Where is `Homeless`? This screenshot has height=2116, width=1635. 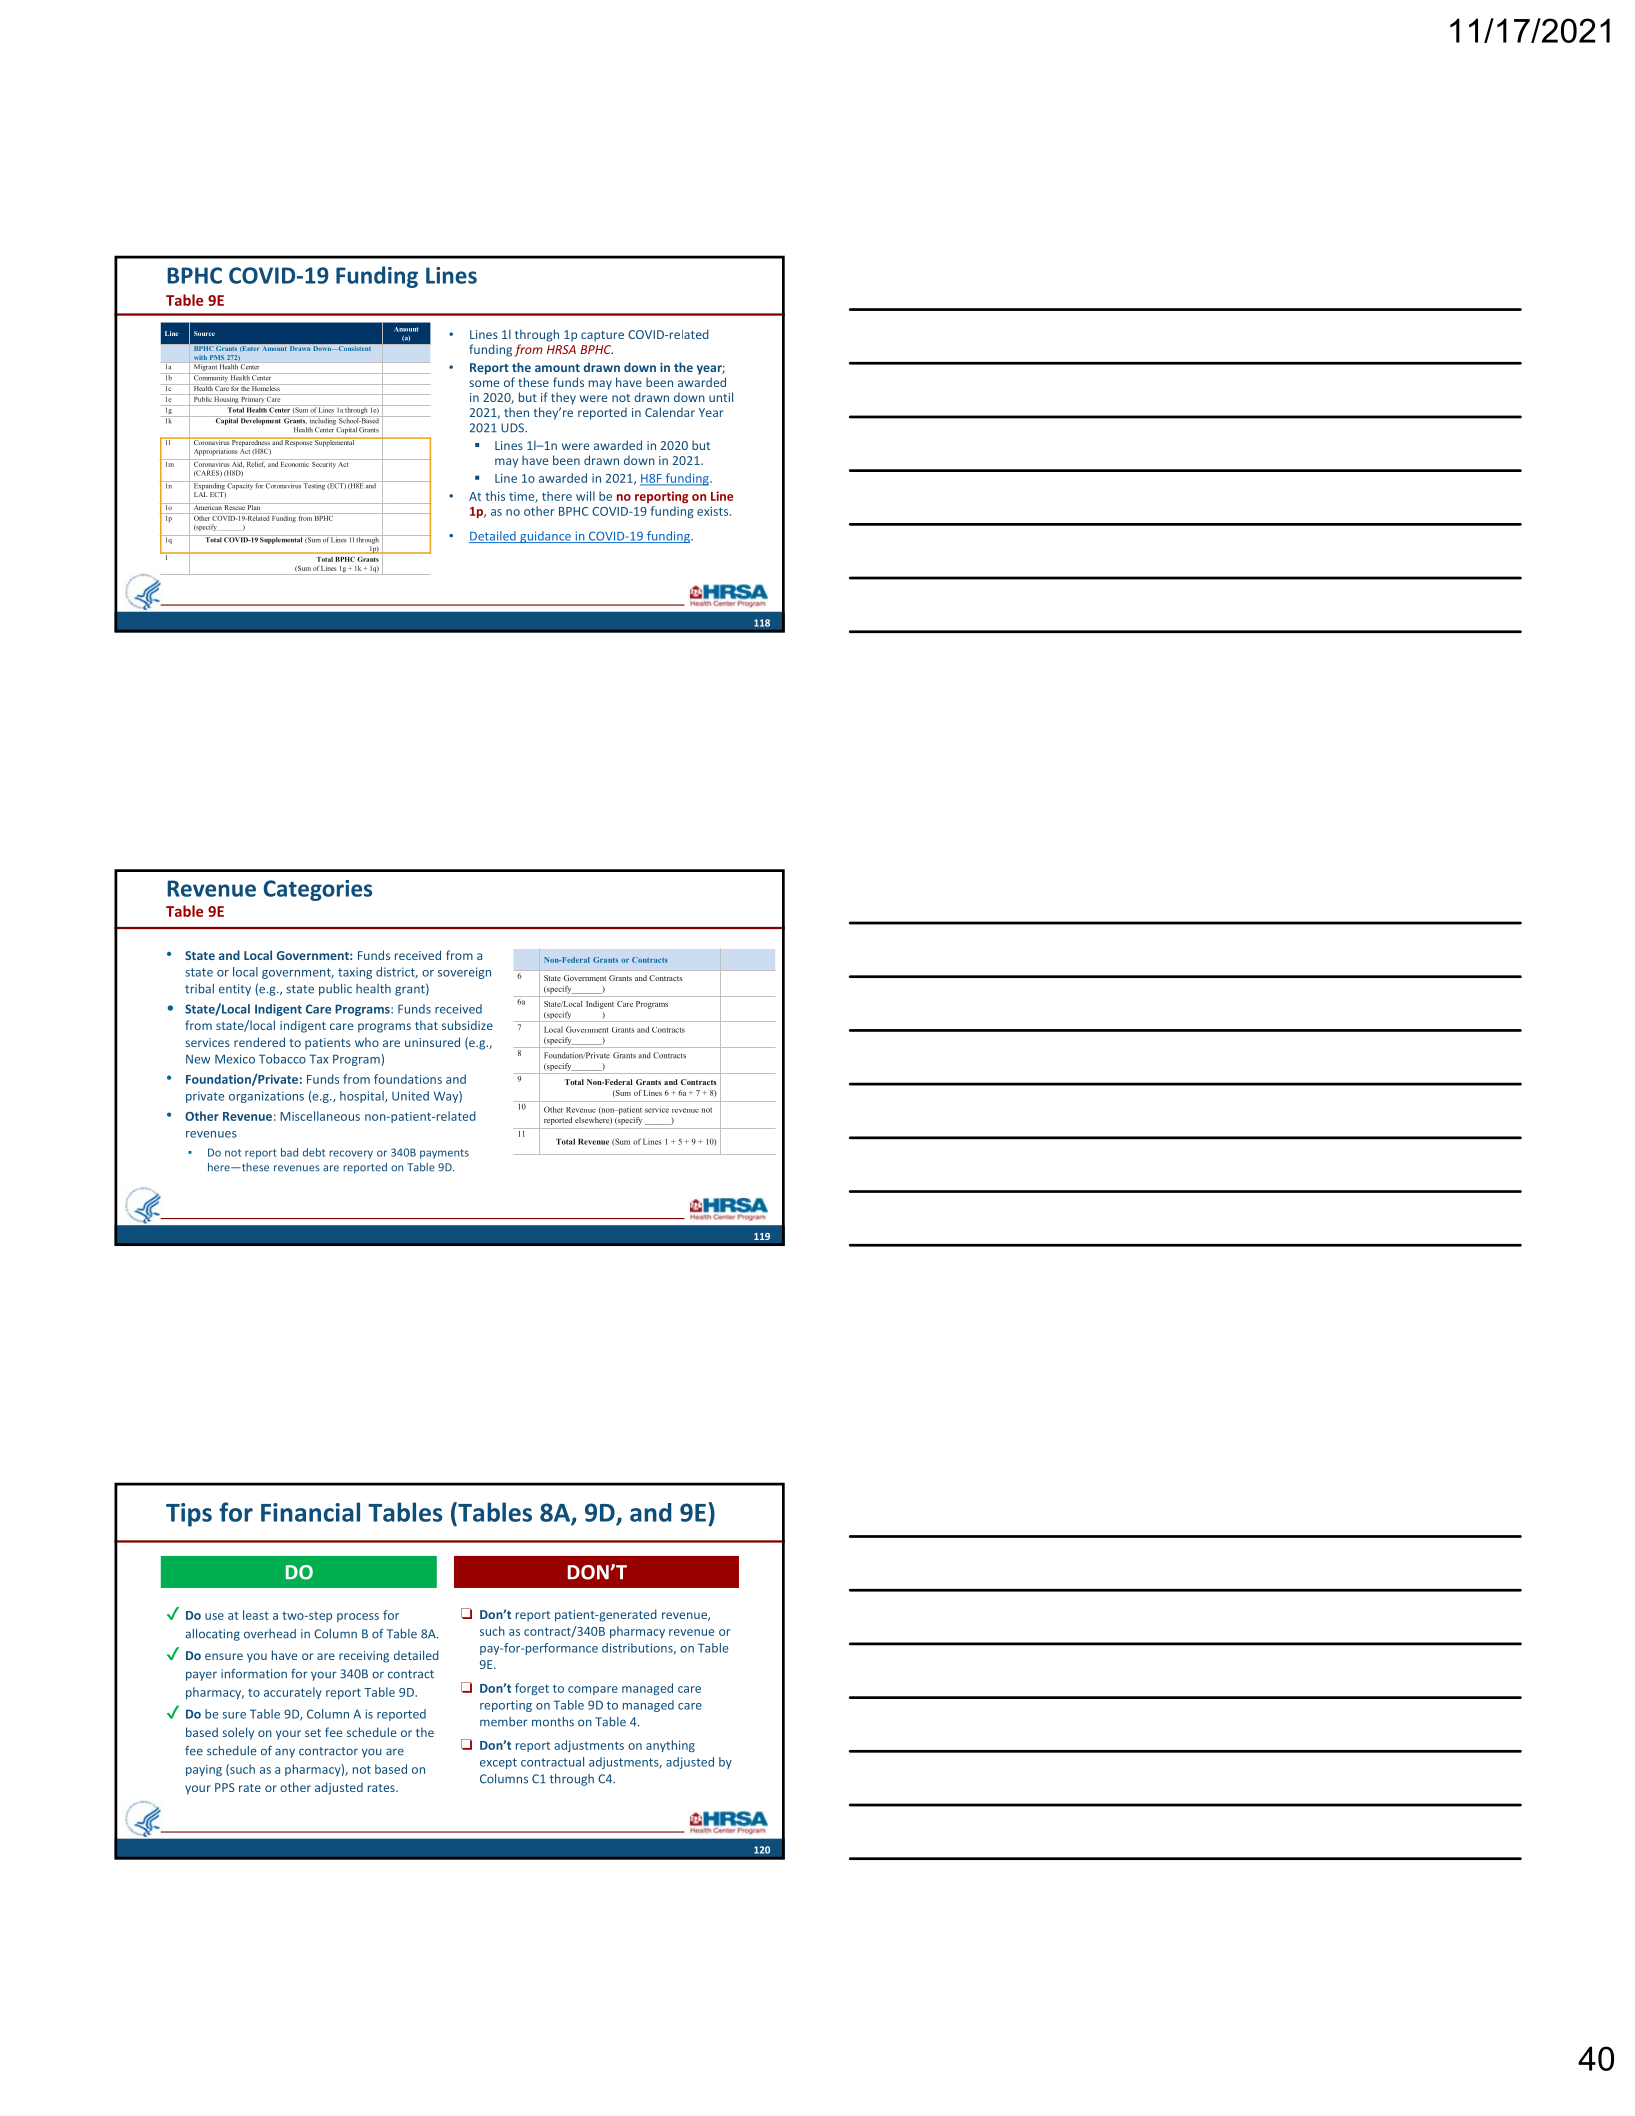 Homeless is located at coordinates (266, 387).
